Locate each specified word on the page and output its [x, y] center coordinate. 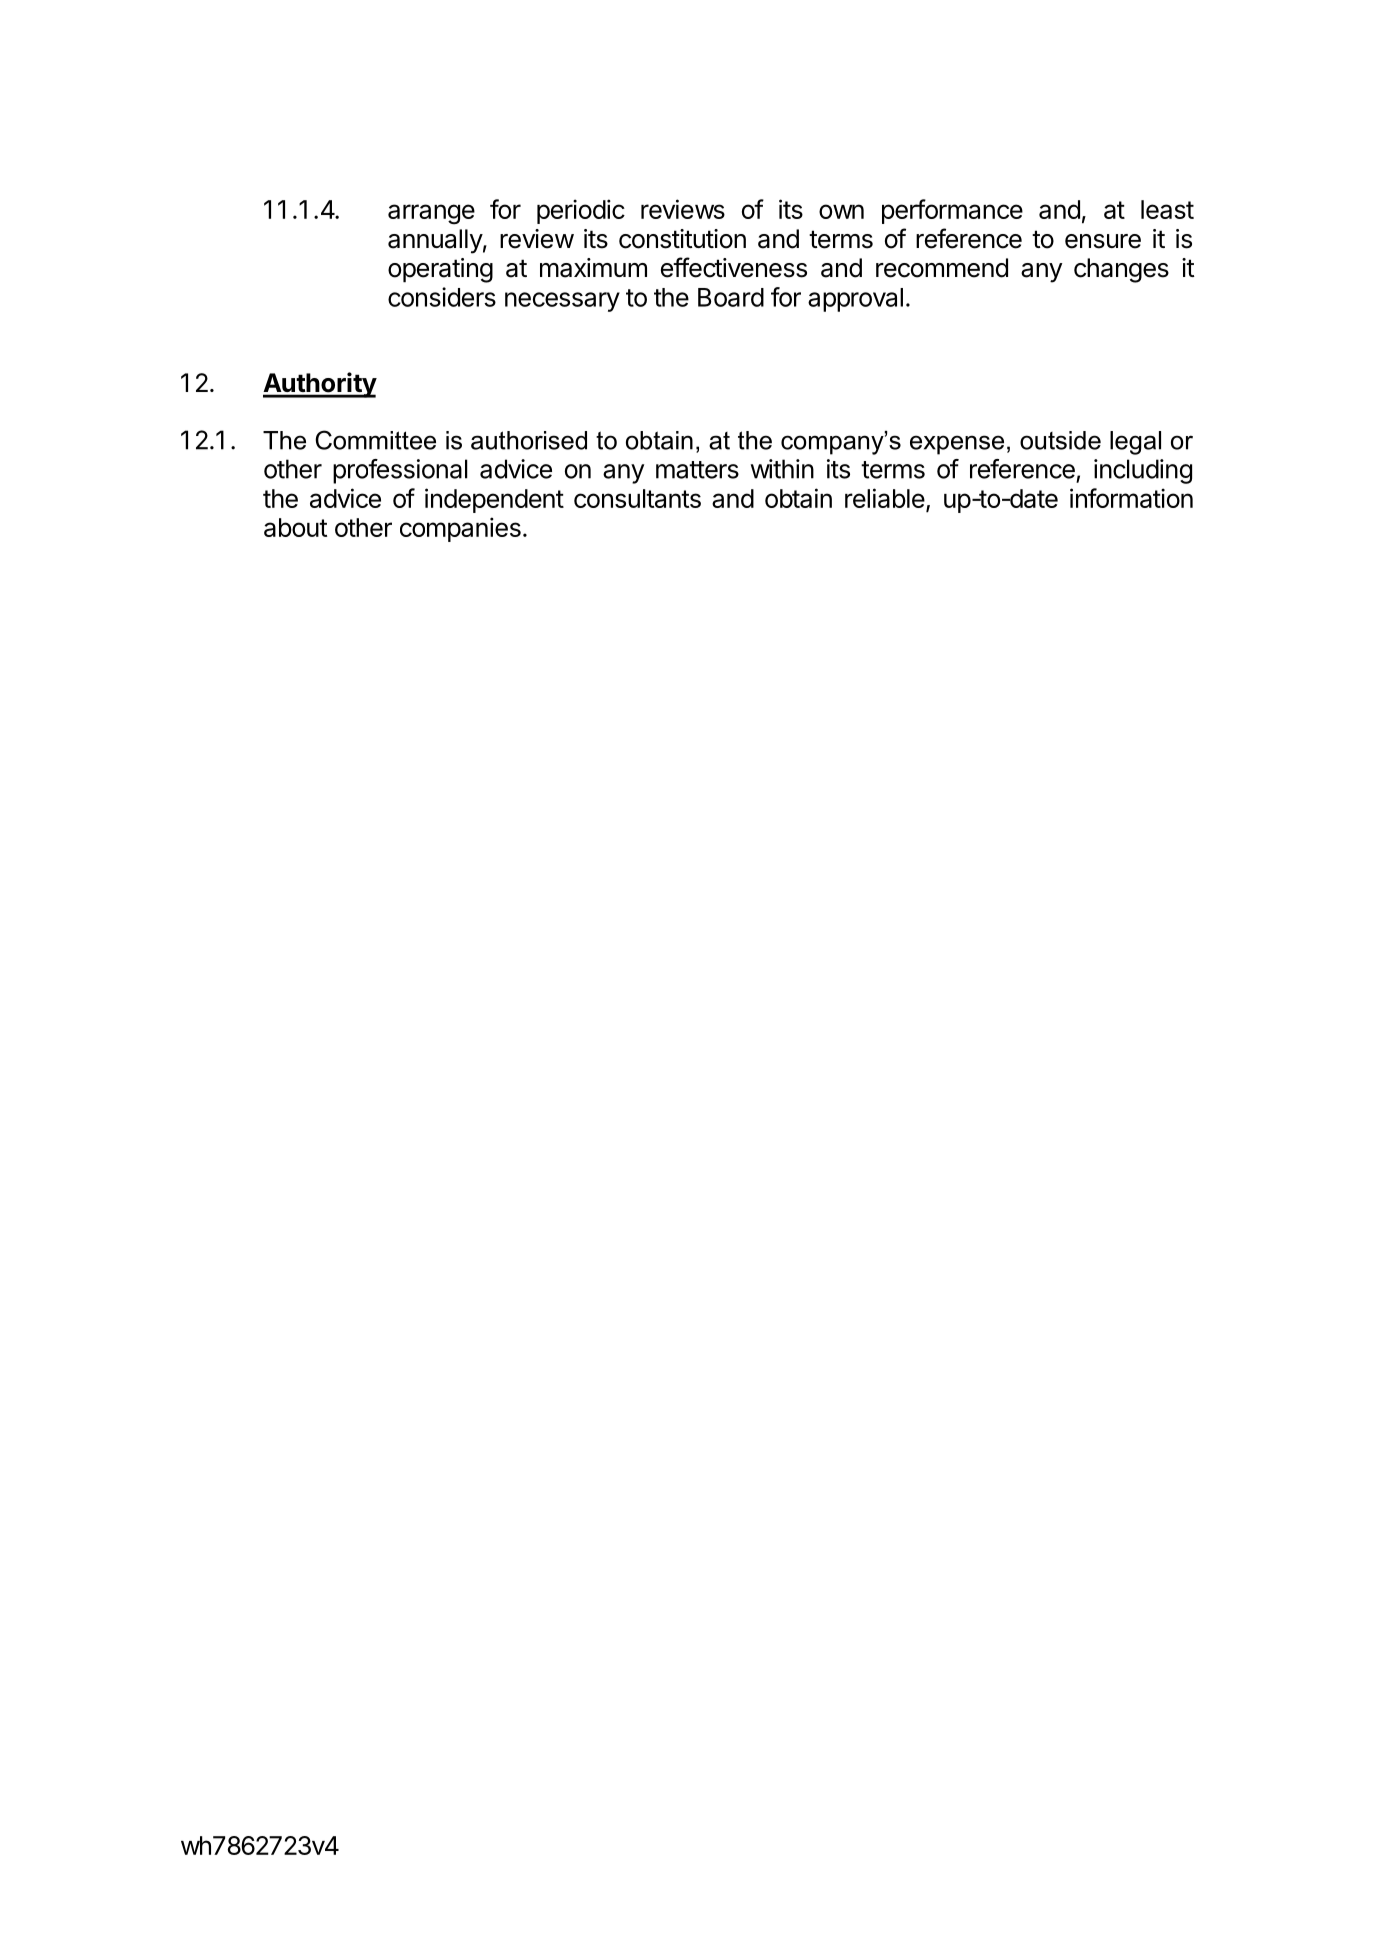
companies [460, 529]
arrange [431, 214]
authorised [529, 440]
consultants [637, 498]
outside [1060, 440]
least [1167, 209]
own [841, 211]
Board [731, 297]
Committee [375, 440]
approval [855, 300]
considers [442, 297]
